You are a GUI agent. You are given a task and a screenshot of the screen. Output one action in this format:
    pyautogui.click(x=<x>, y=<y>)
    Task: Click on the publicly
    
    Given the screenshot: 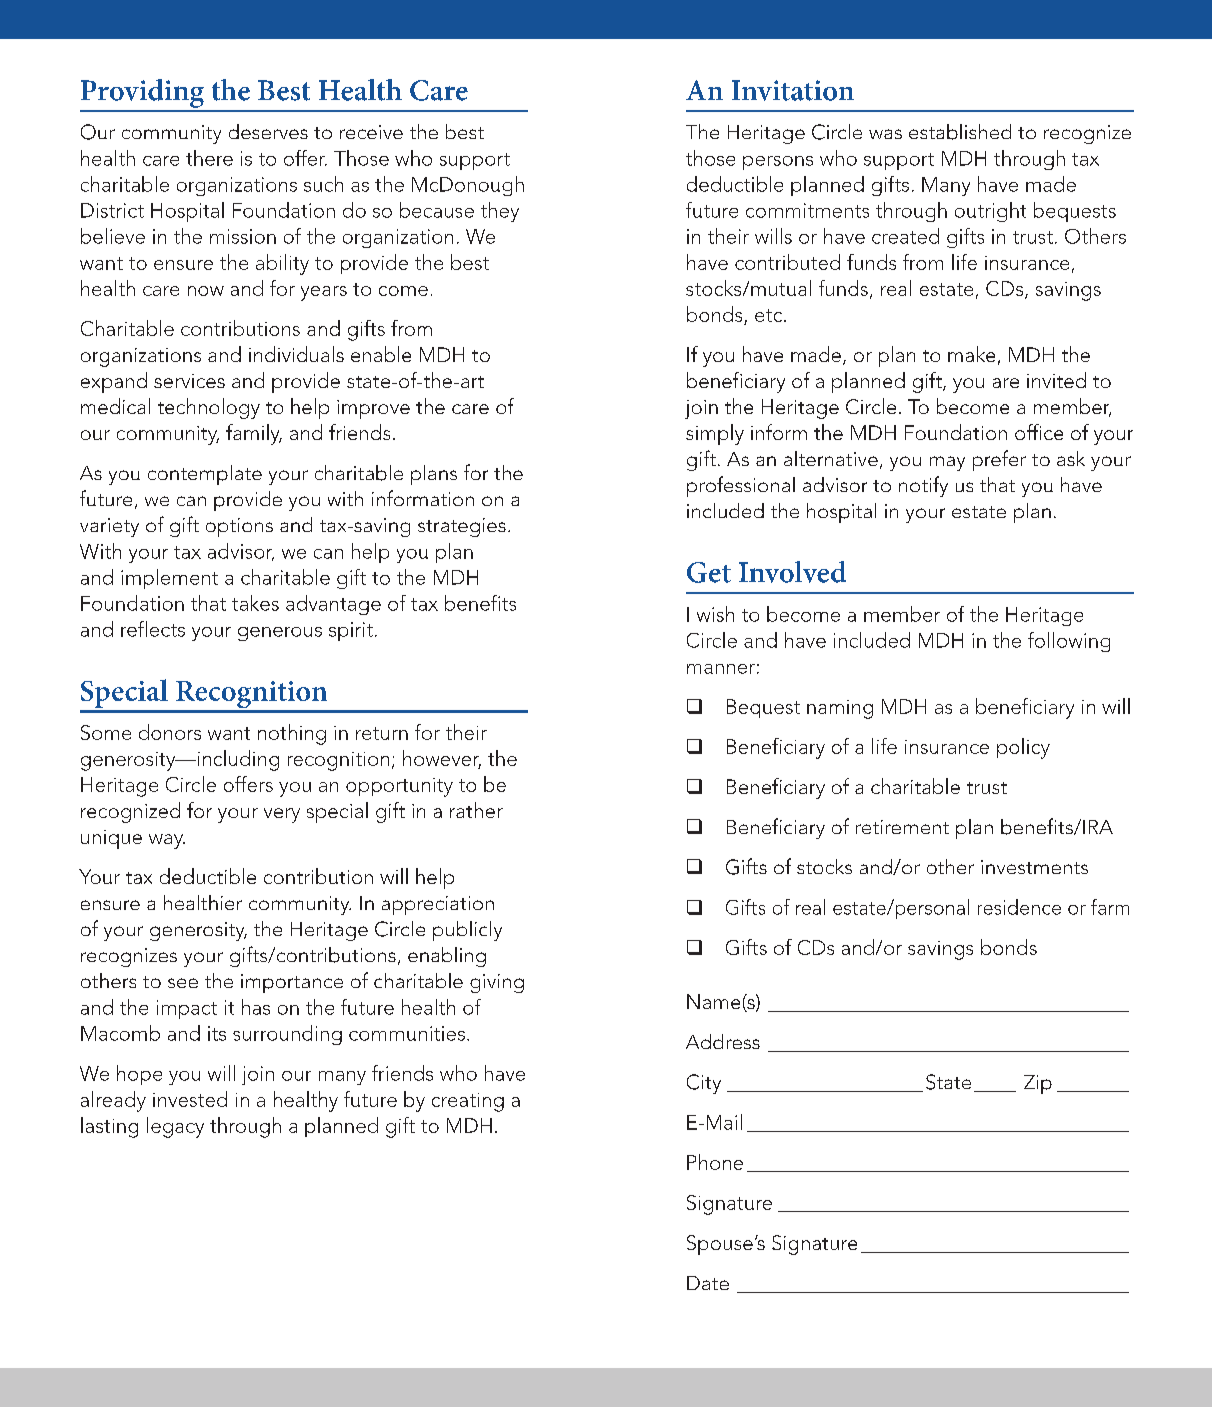 What is the action you would take?
    pyautogui.click(x=467, y=931)
